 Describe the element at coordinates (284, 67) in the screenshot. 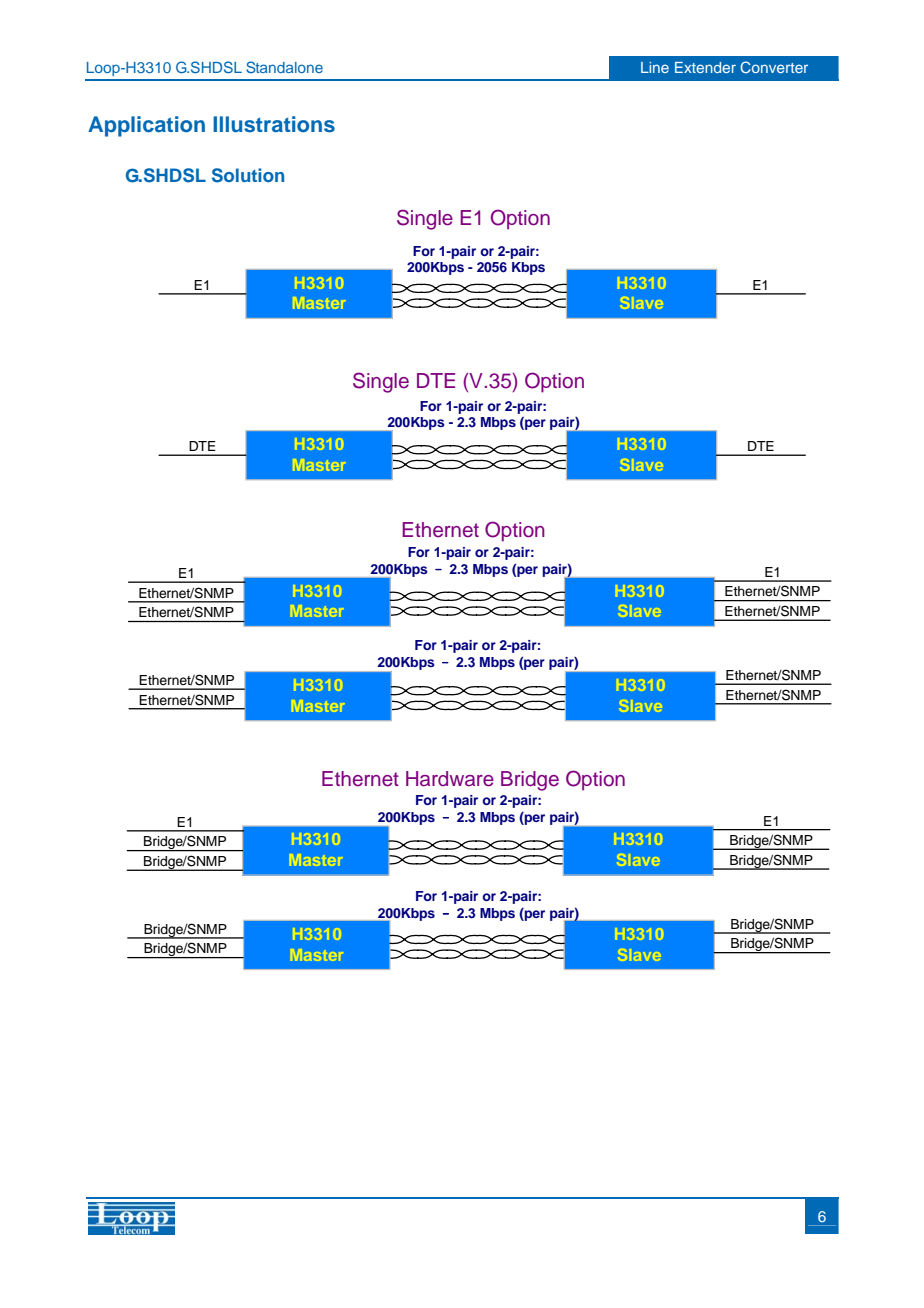

I see `Standalone` at that location.
